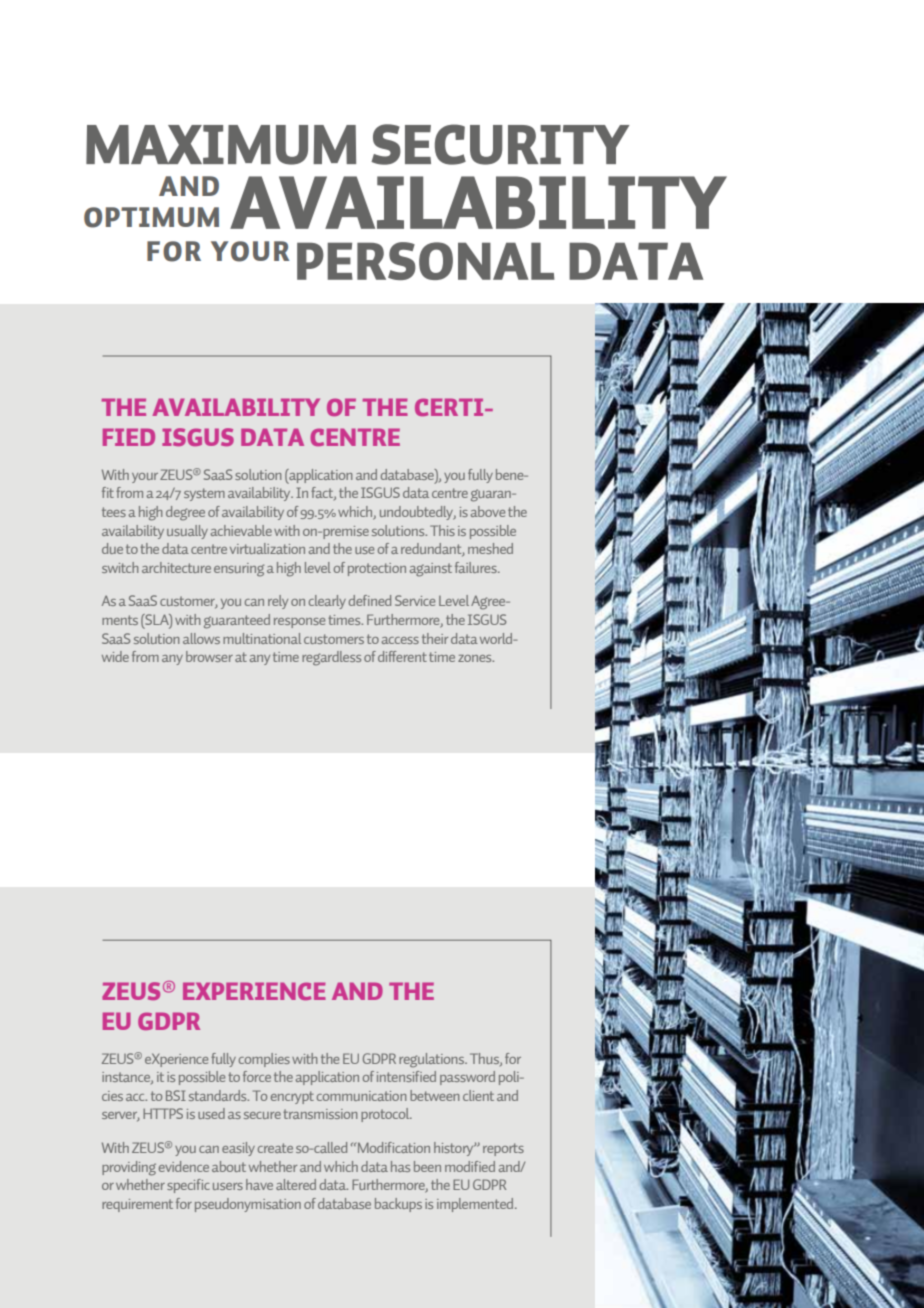 This document has height=1308, width=924. What do you see at coordinates (267, 548) in the document?
I see `virtualization` at bounding box center [267, 548].
